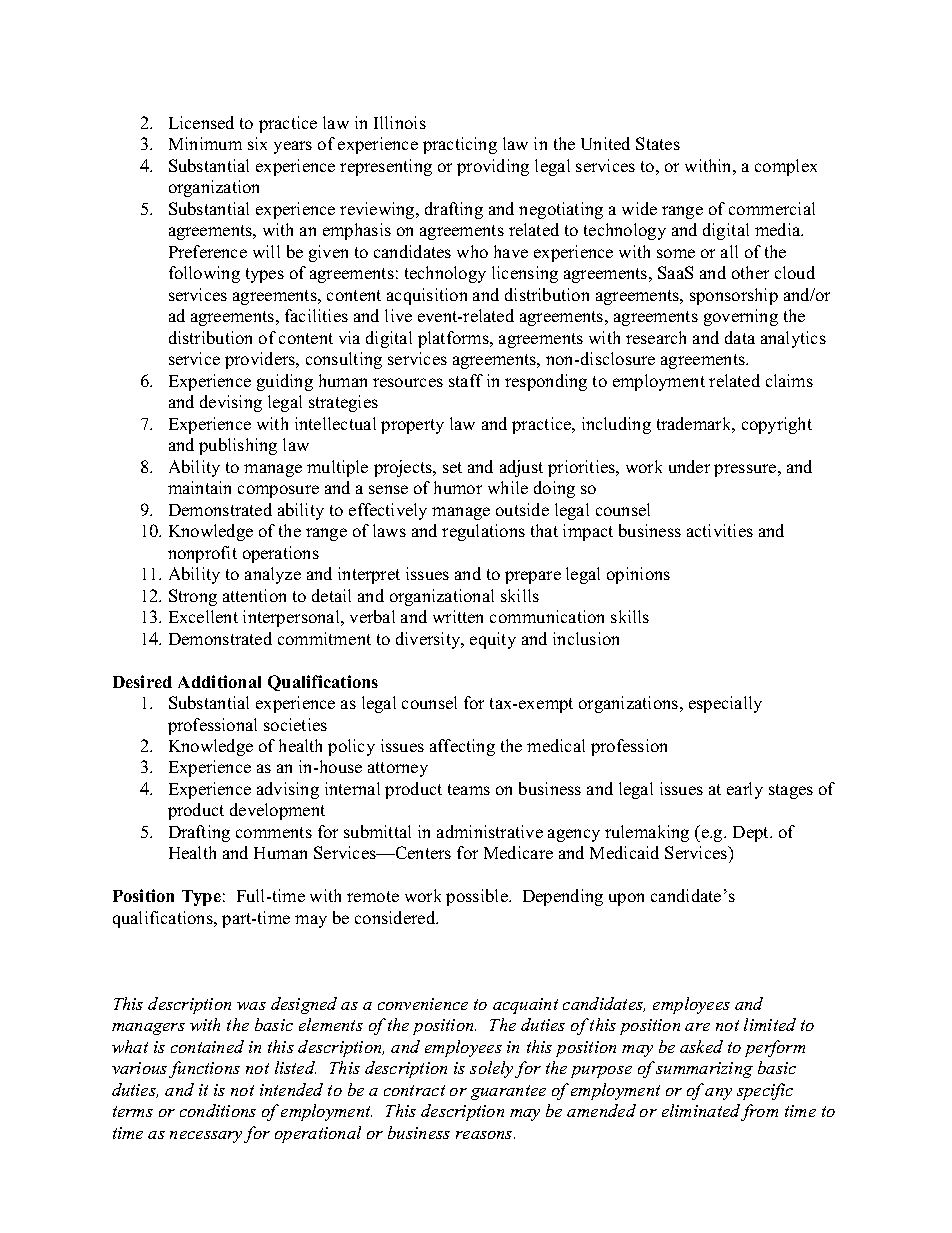  I want to click on under, so click(689, 466).
